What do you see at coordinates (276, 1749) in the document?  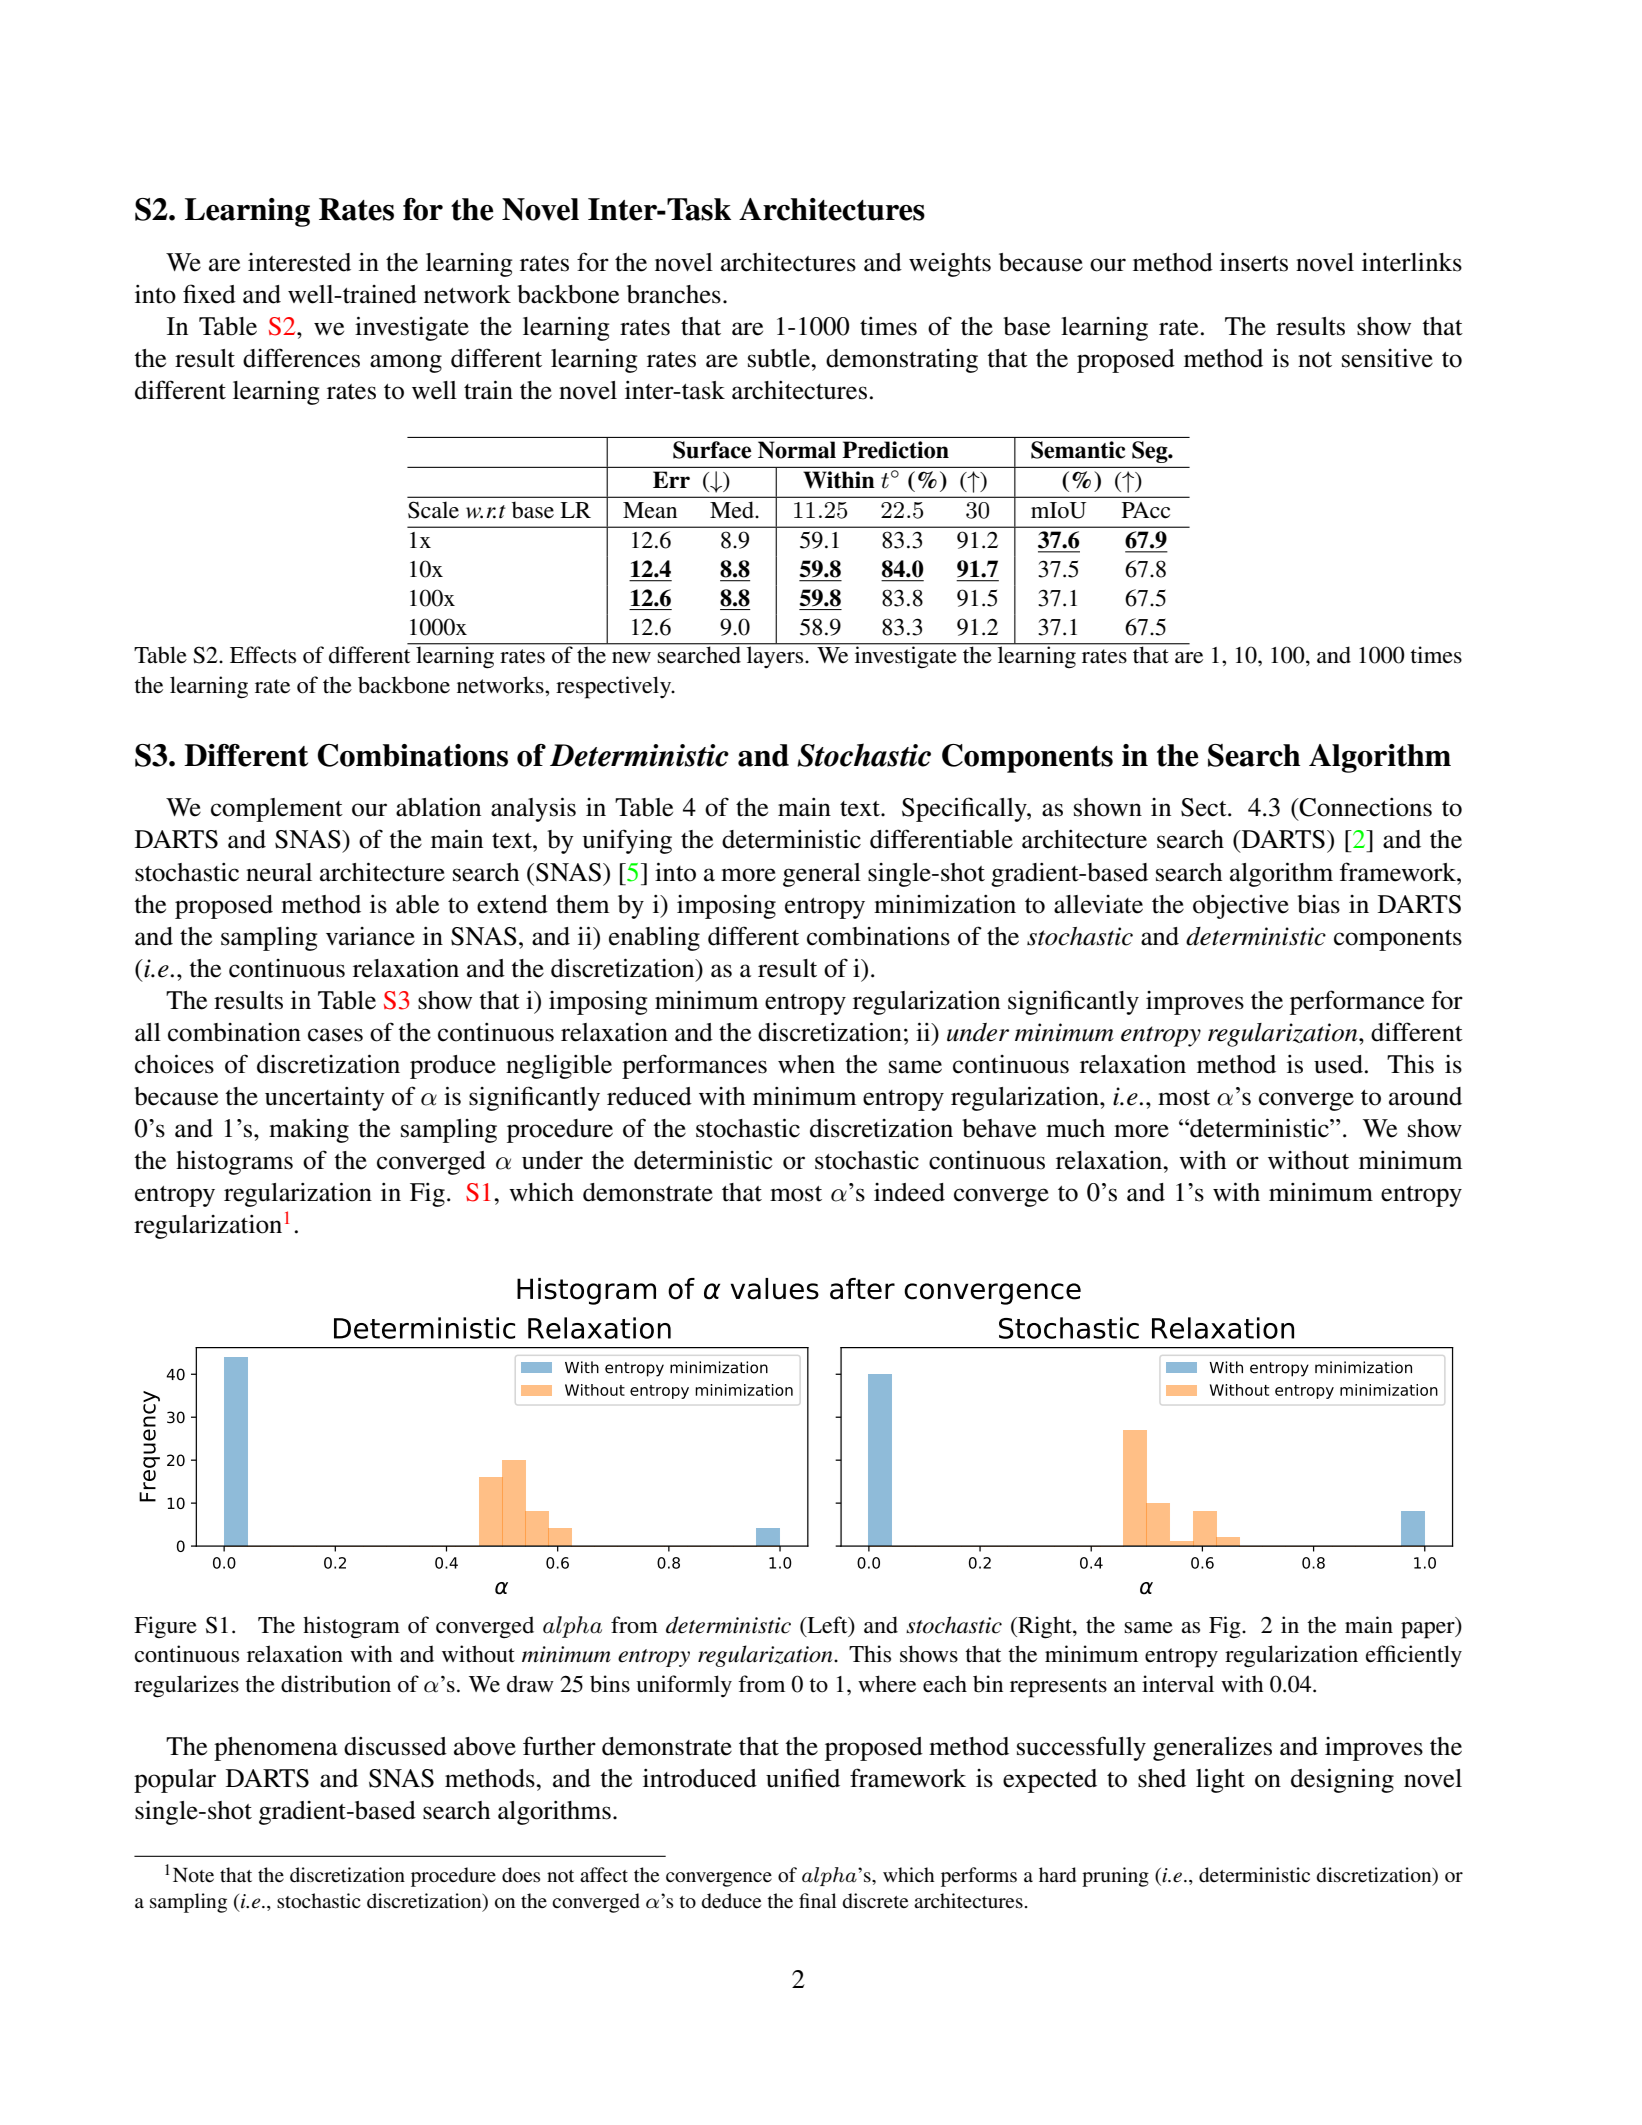 I see `phenomena` at bounding box center [276, 1749].
